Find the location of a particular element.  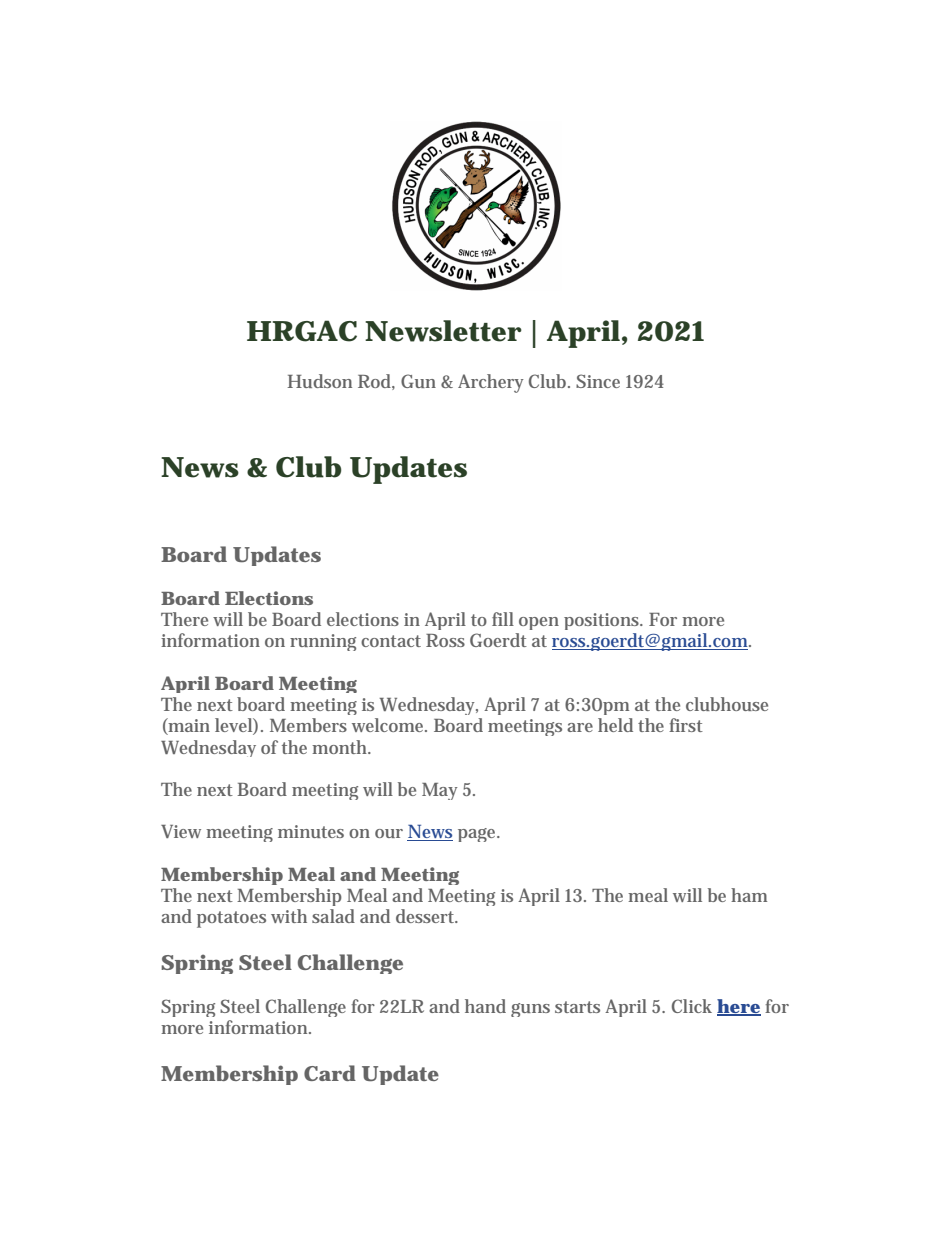

running is located at coordinates (323, 642).
